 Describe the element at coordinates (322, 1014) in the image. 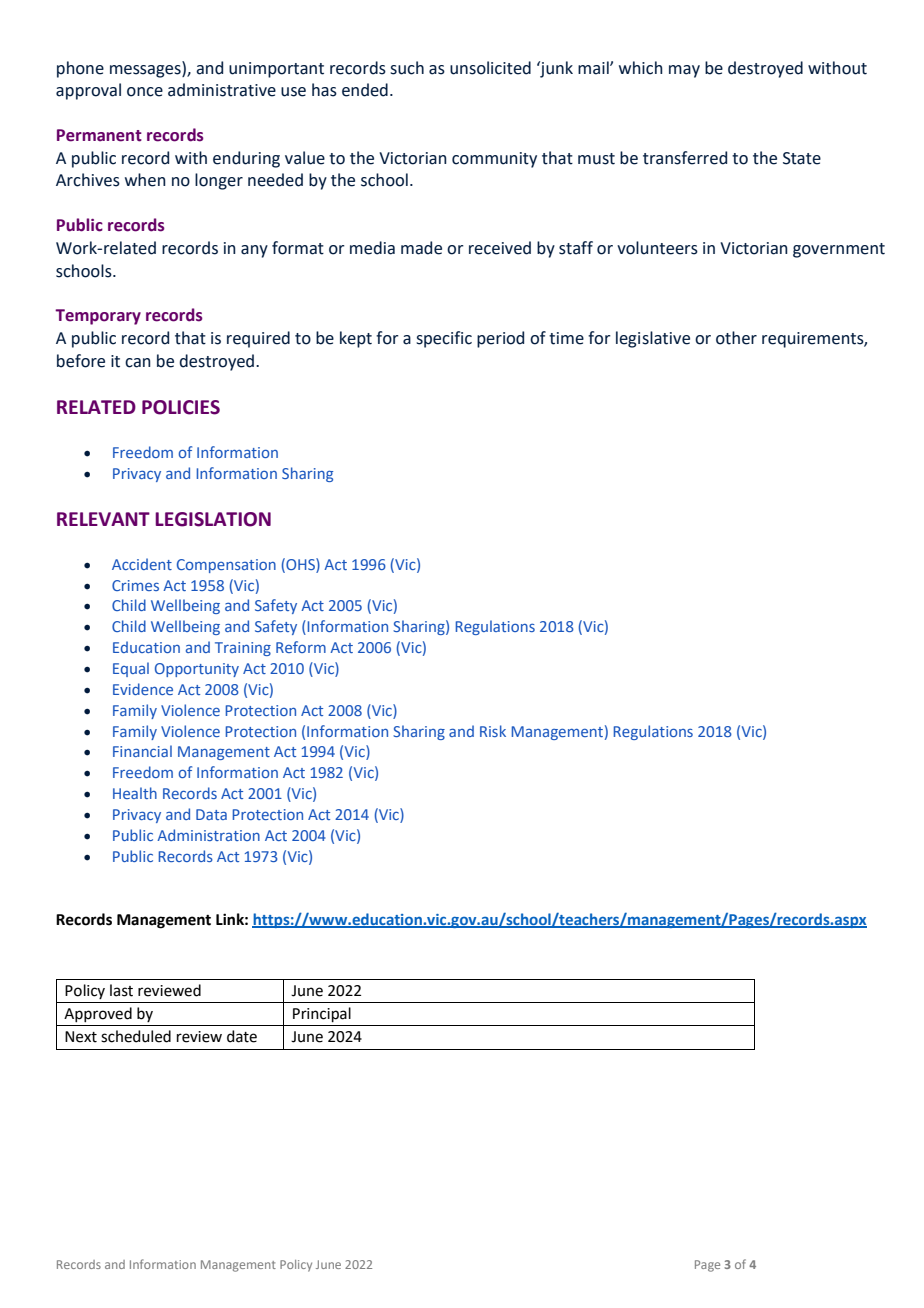

I see `Principal` at that location.
